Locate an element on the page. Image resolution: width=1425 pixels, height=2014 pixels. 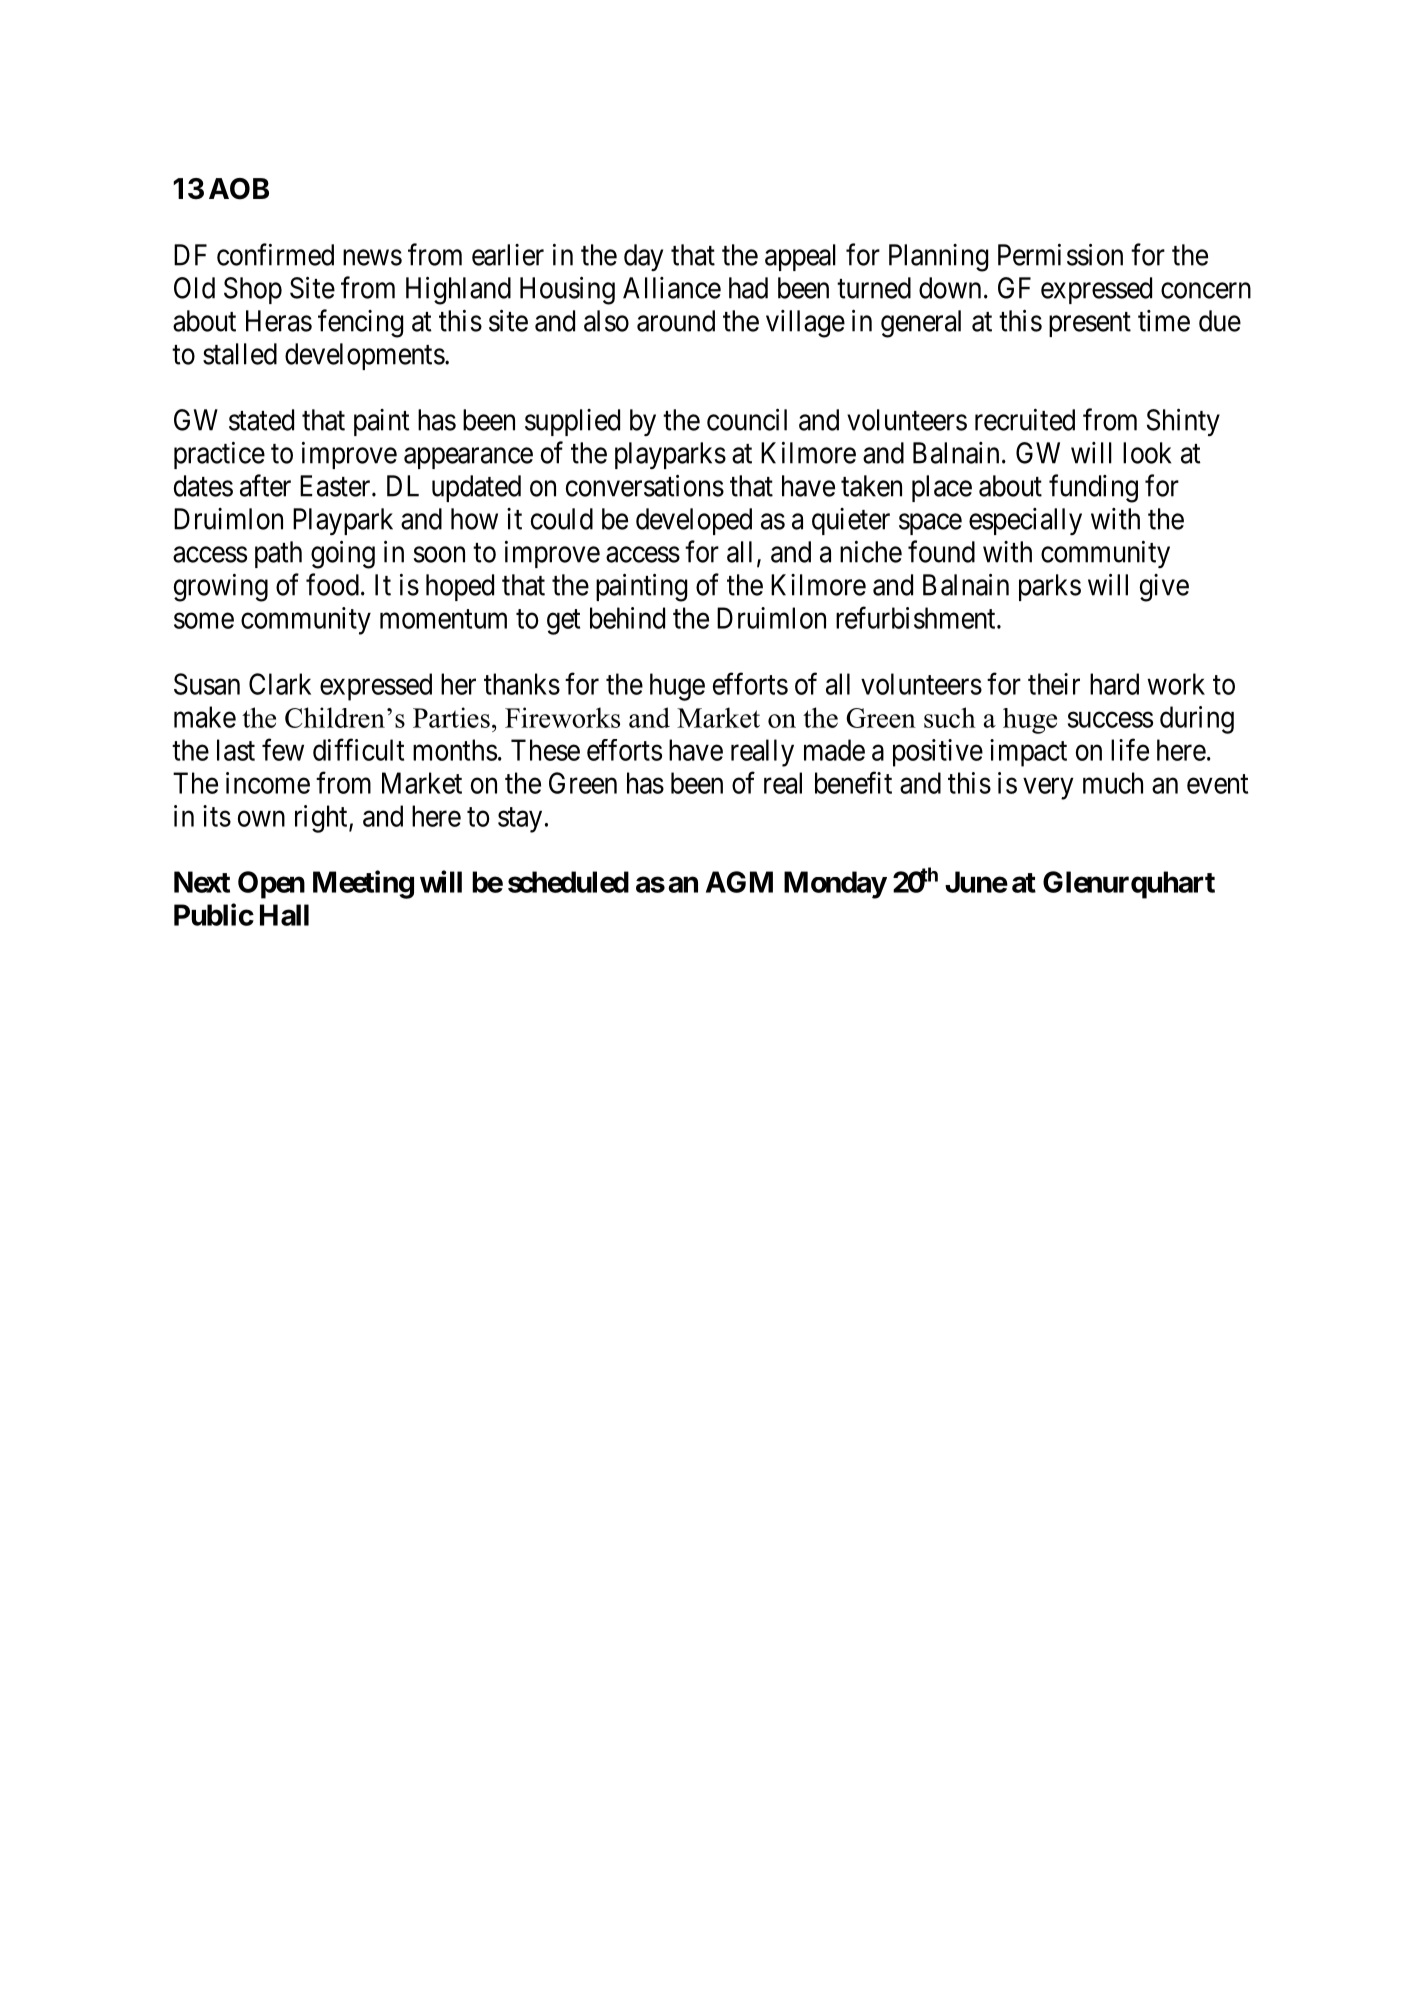
appeal is located at coordinates (800, 257).
